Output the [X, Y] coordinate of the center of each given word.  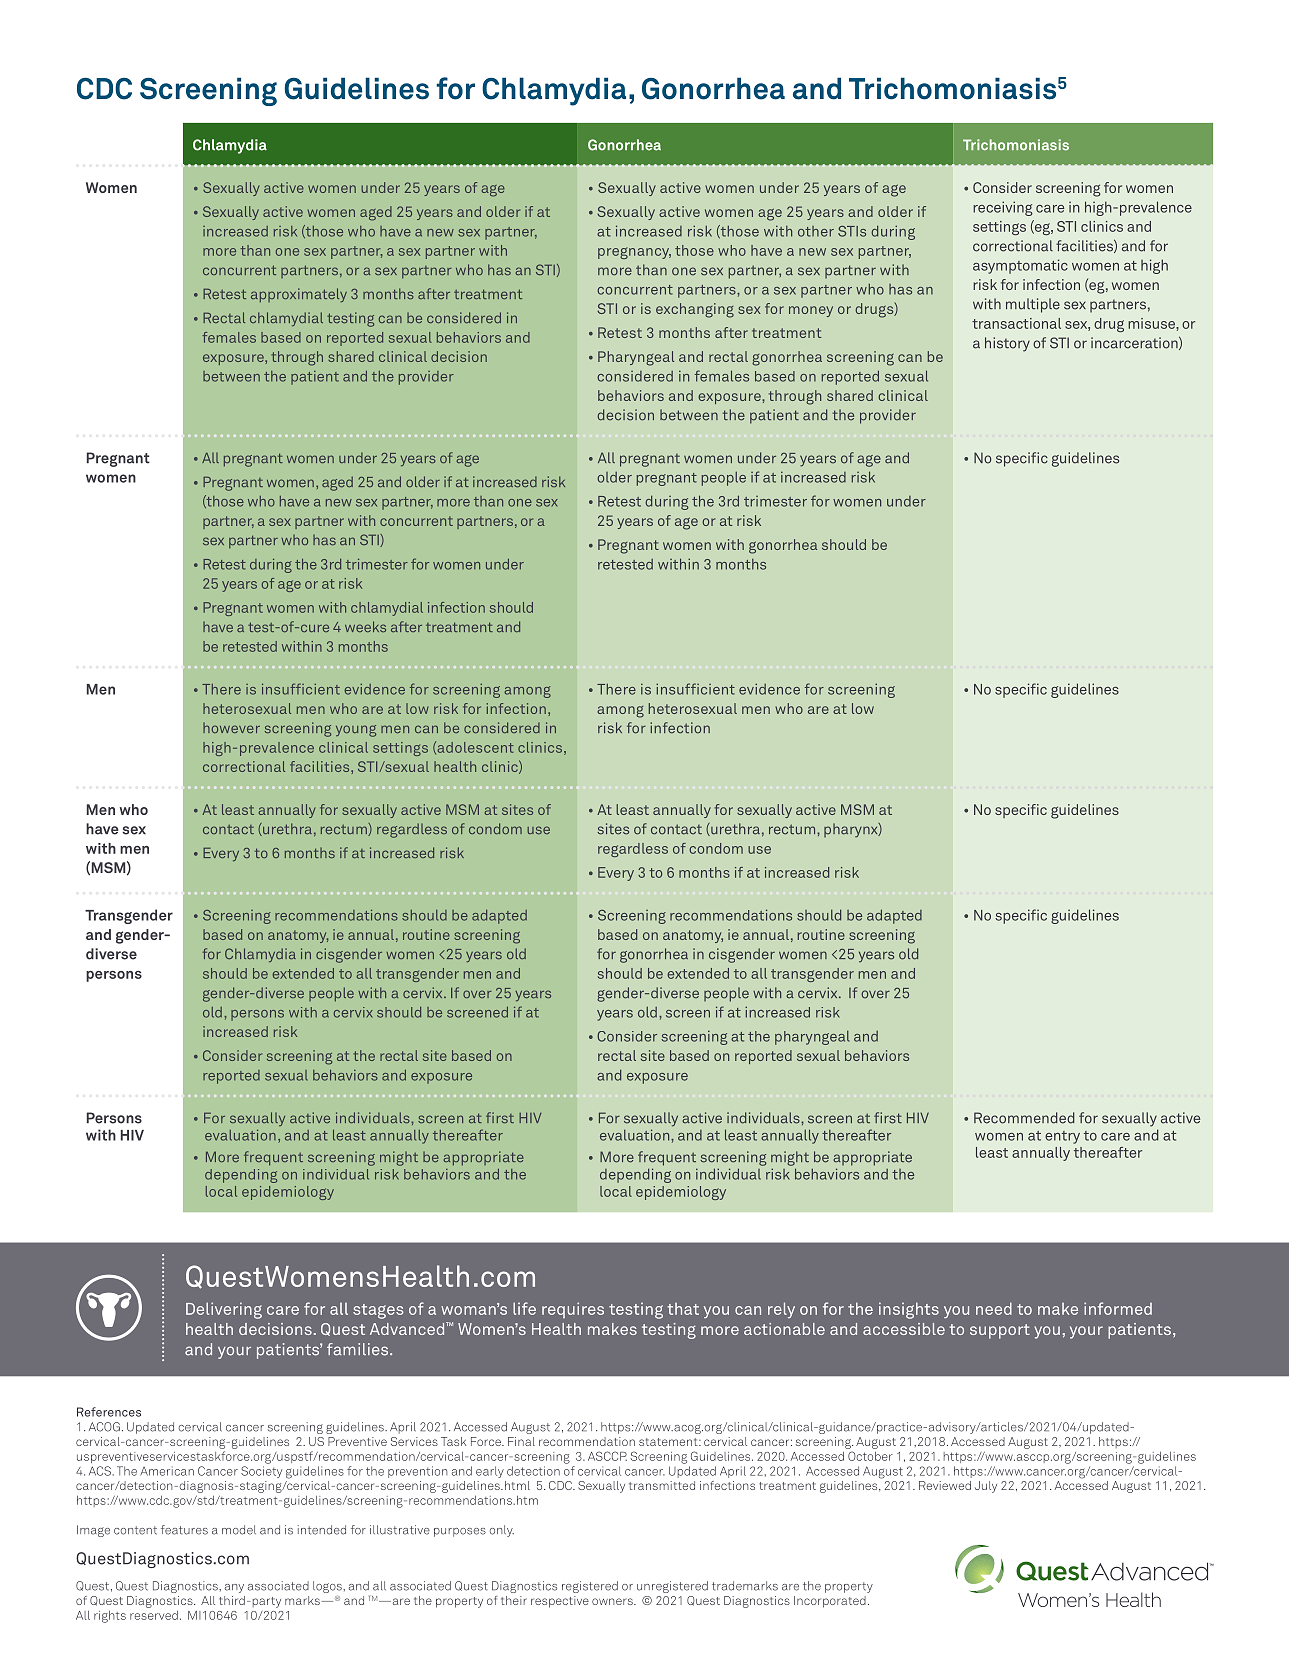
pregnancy [634, 253]
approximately [299, 295]
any [234, 1588]
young [356, 731]
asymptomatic [1020, 266]
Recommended [1024, 1118]
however [231, 727]
